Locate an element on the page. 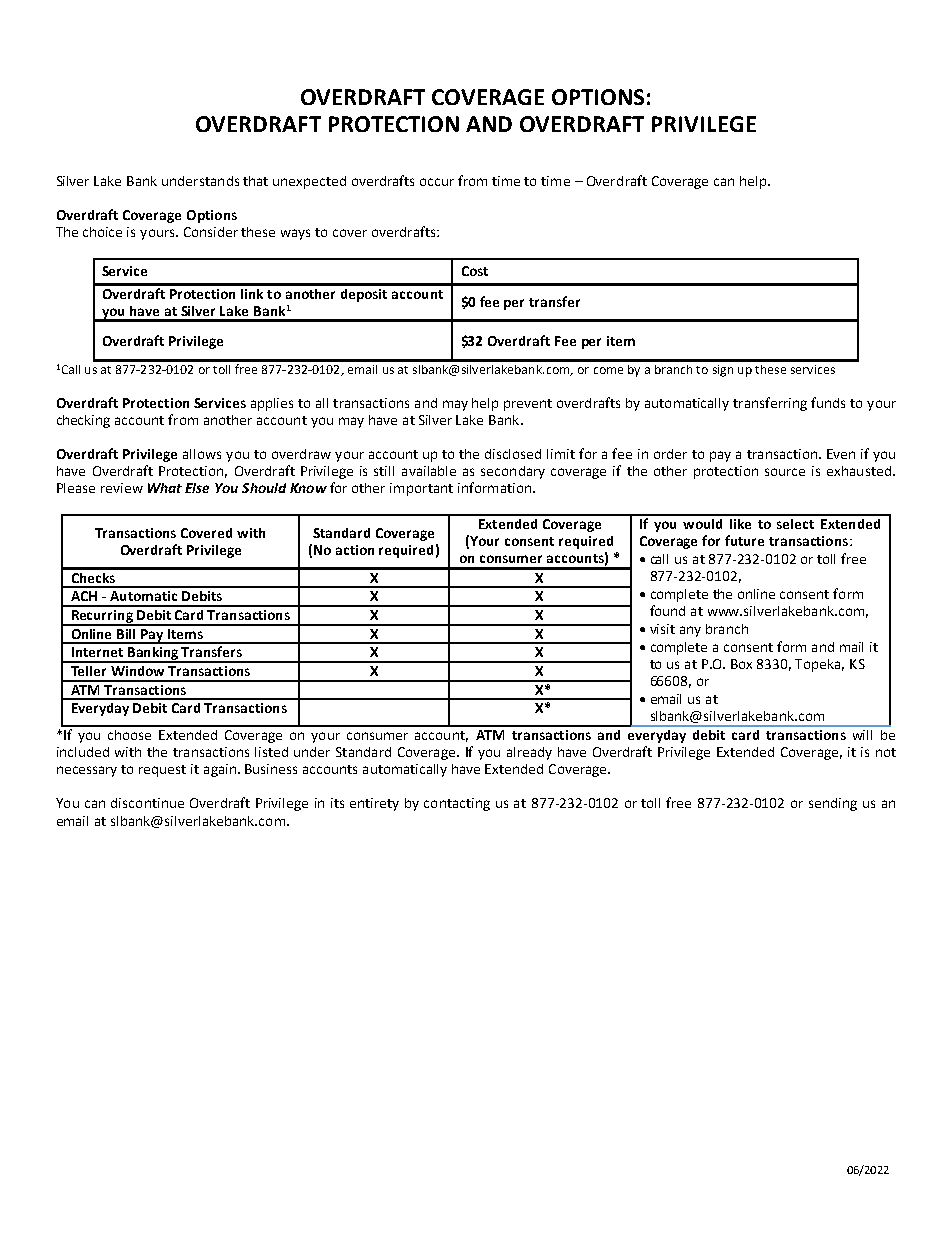  source is located at coordinates (785, 472).
